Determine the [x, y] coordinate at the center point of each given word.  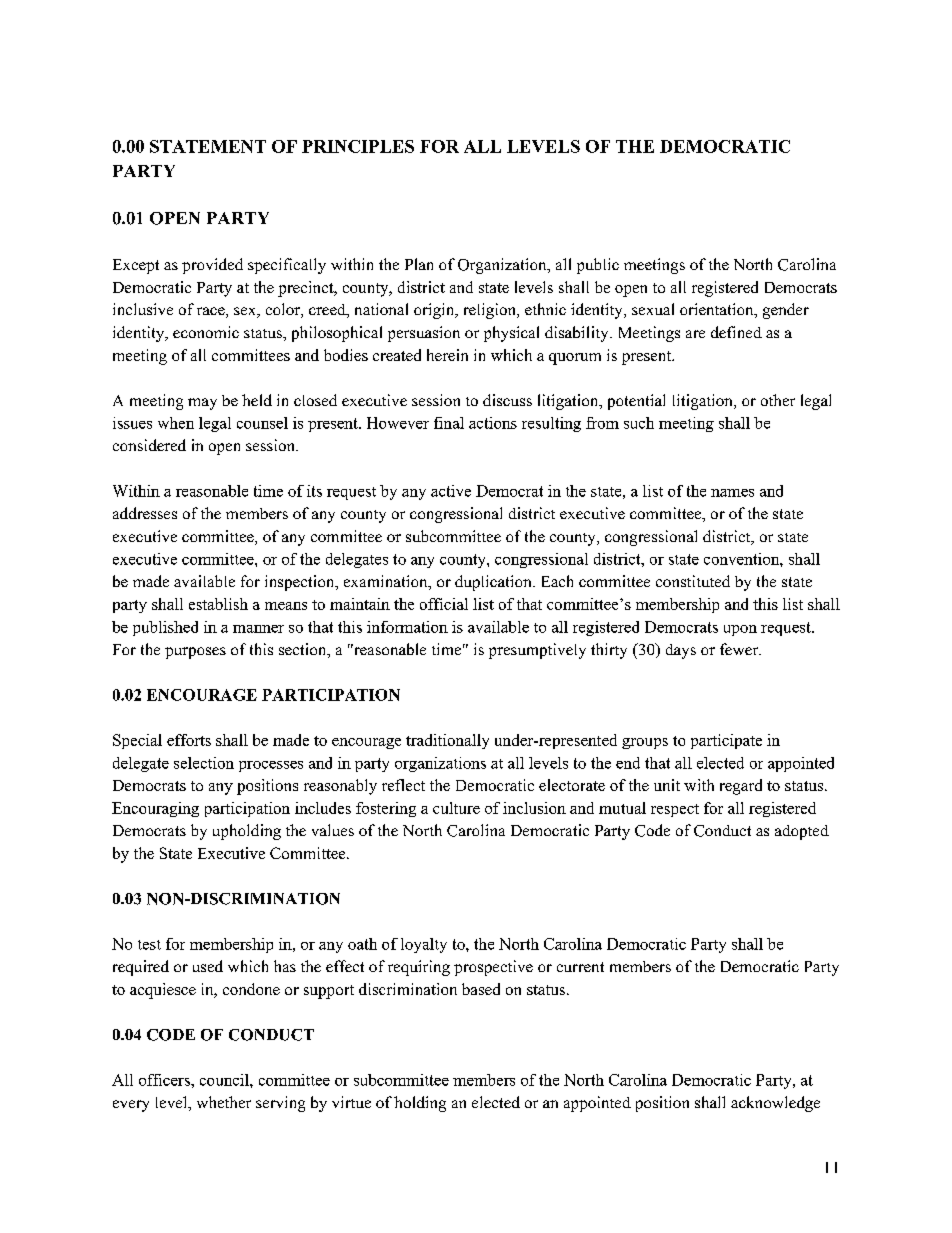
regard [741, 787]
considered [149, 445]
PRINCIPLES [358, 146]
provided [212, 266]
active [451, 491]
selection [204, 763]
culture [456, 808]
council [225, 1080]
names [732, 493]
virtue [351, 1102]
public [598, 266]
